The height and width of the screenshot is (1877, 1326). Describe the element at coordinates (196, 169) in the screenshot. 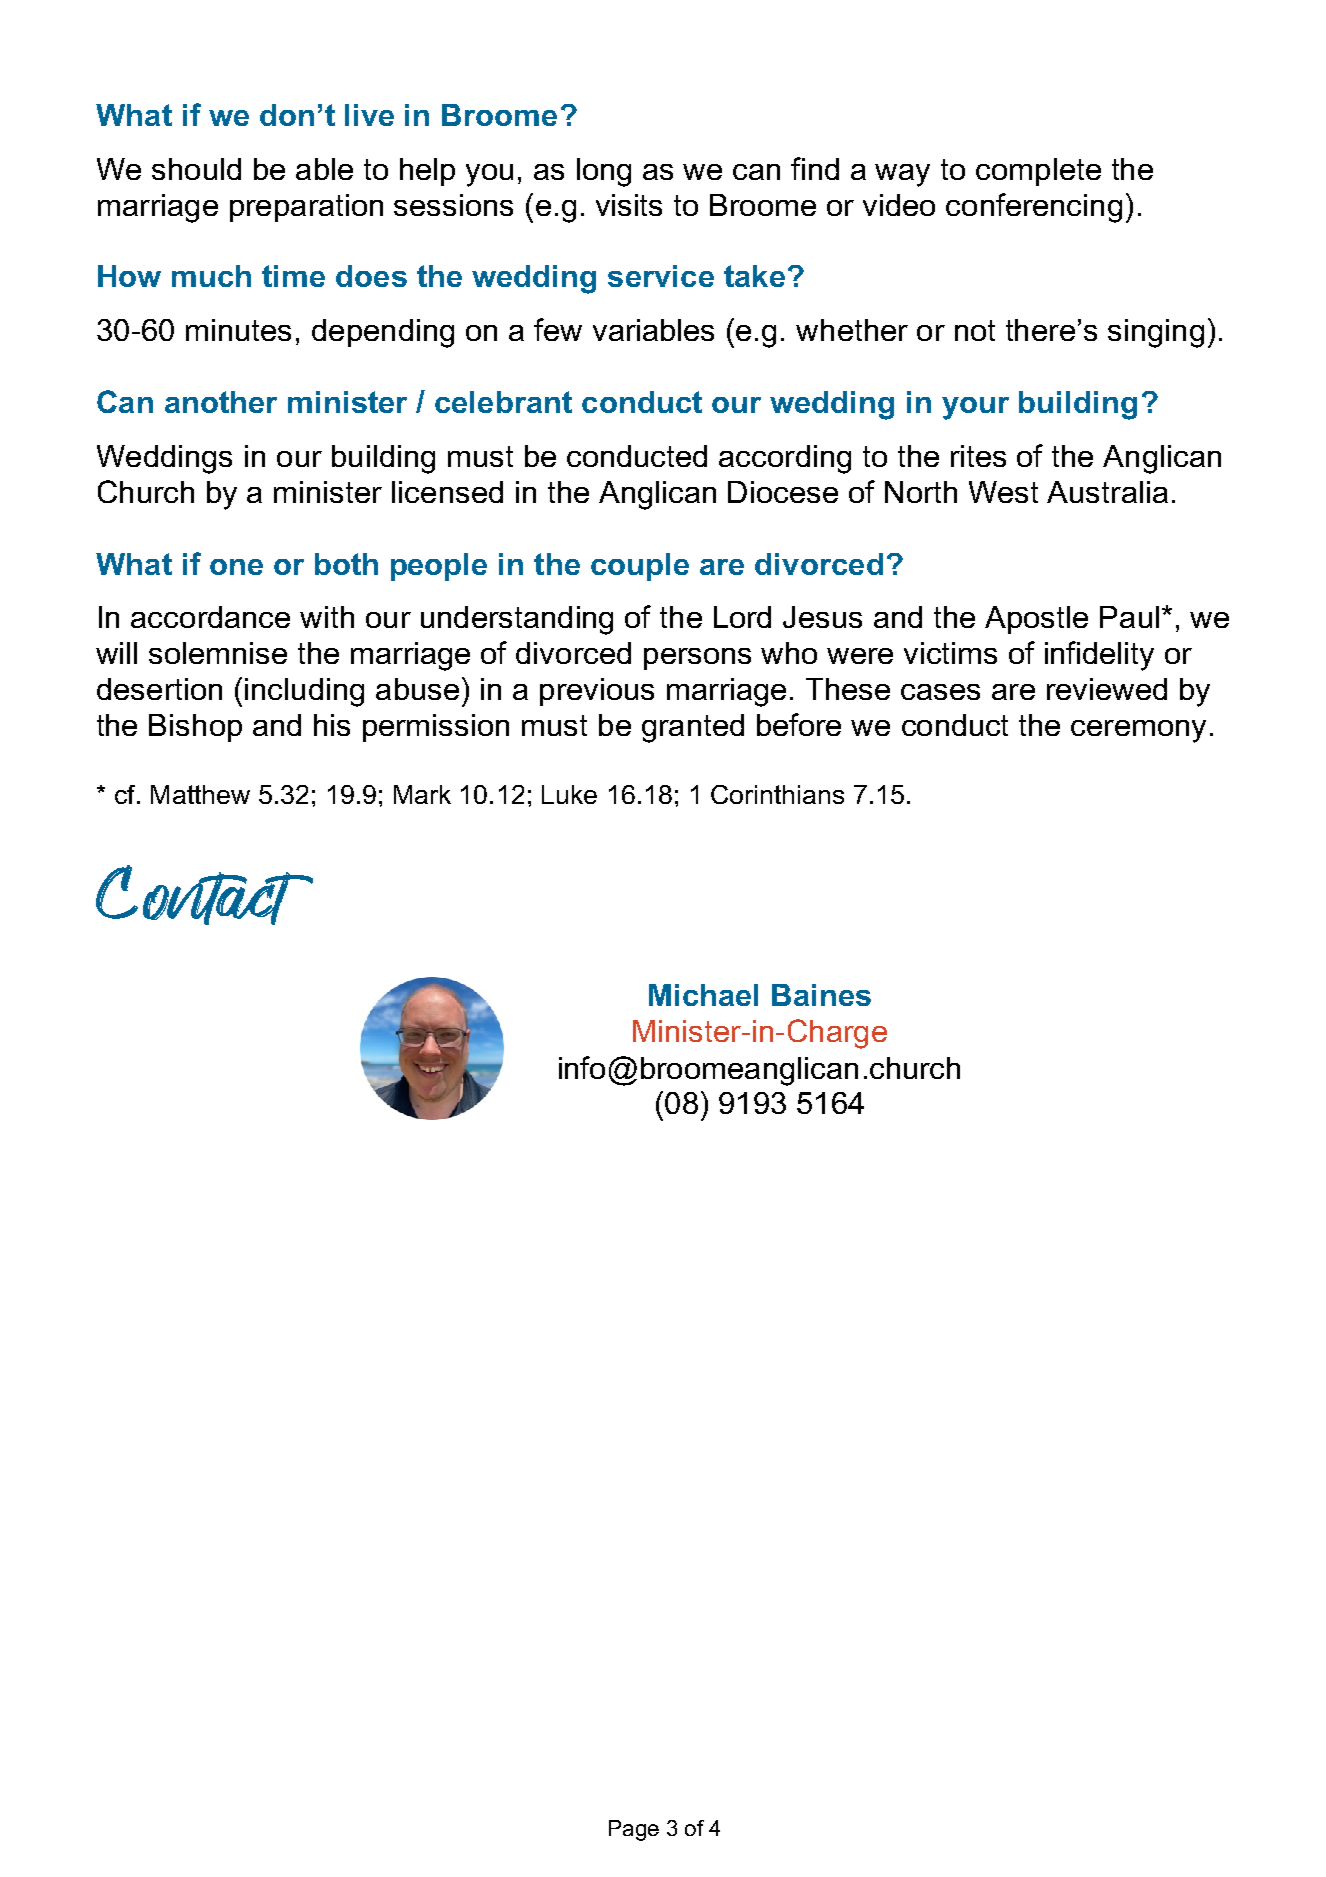

I see `should` at that location.
